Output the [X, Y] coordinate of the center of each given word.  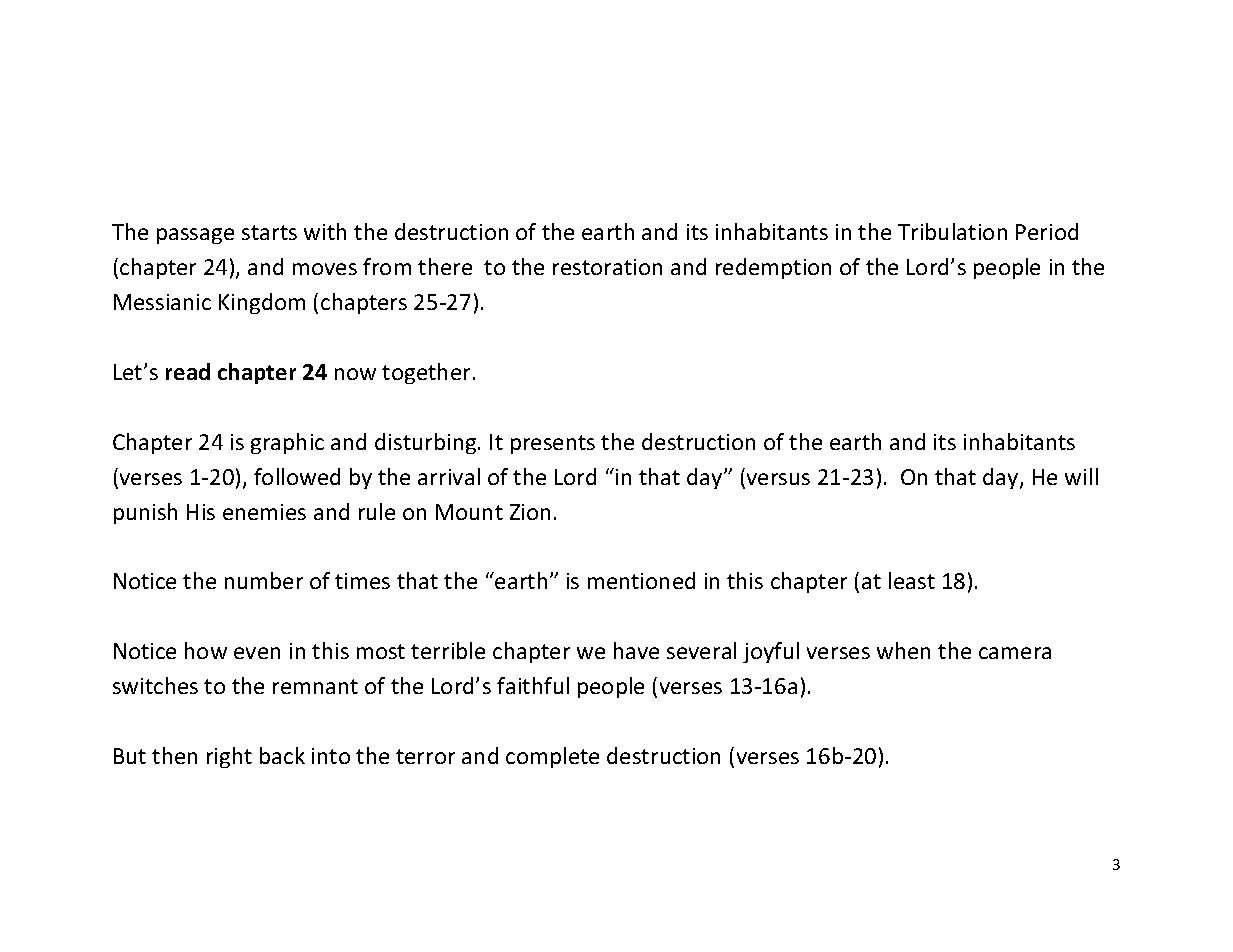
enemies [264, 512]
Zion [530, 512]
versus [778, 479]
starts [269, 232]
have [636, 650]
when [903, 650]
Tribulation [952, 231]
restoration [607, 267]
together [426, 373]
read [188, 371]
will [1081, 476]
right [229, 757]
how [206, 650]
